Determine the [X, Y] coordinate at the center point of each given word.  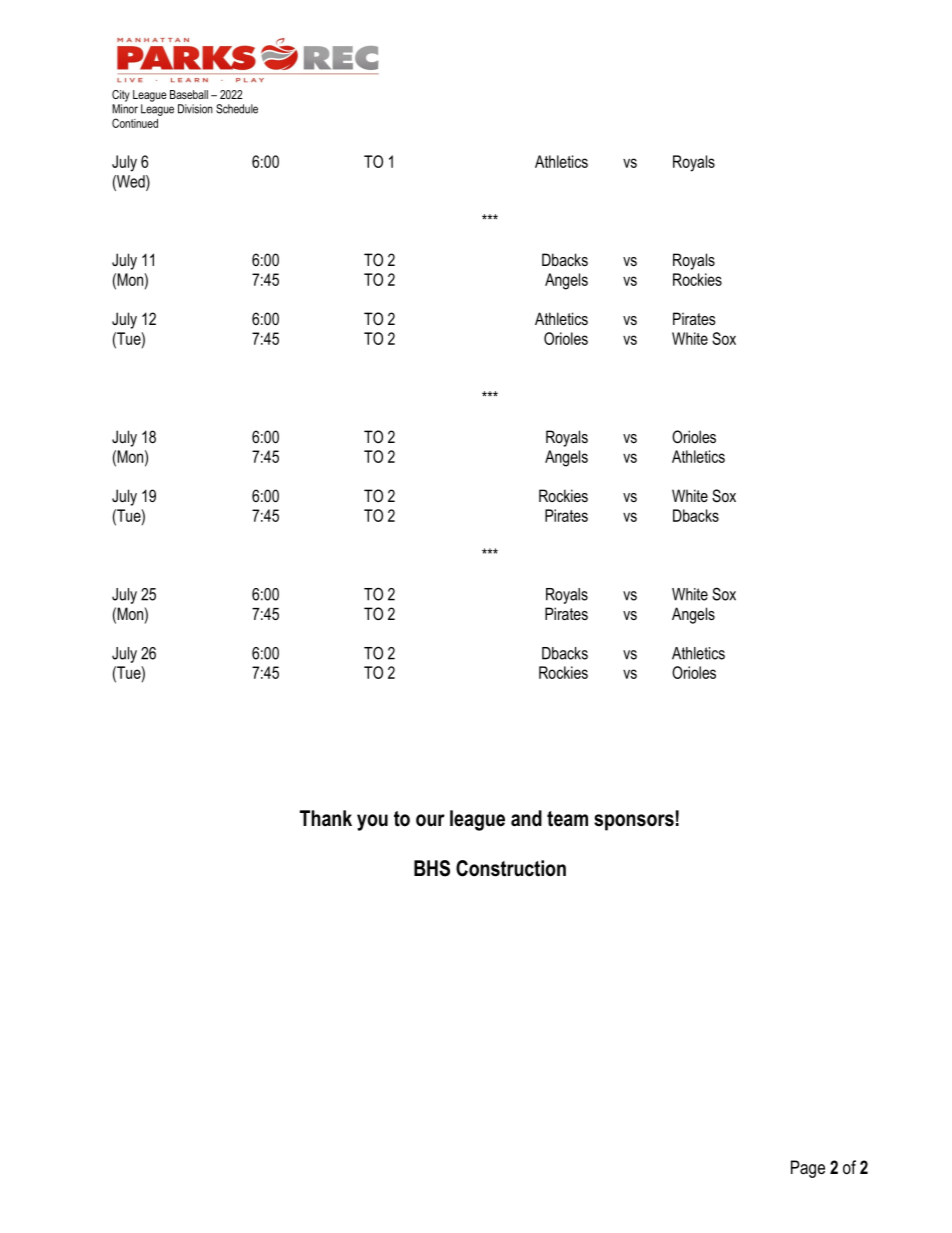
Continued [135, 123]
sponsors [634, 822]
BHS [432, 868]
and [526, 818]
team [567, 819]
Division [195, 109]
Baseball [189, 94]
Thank [326, 818]
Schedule [237, 109]
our [430, 820]
